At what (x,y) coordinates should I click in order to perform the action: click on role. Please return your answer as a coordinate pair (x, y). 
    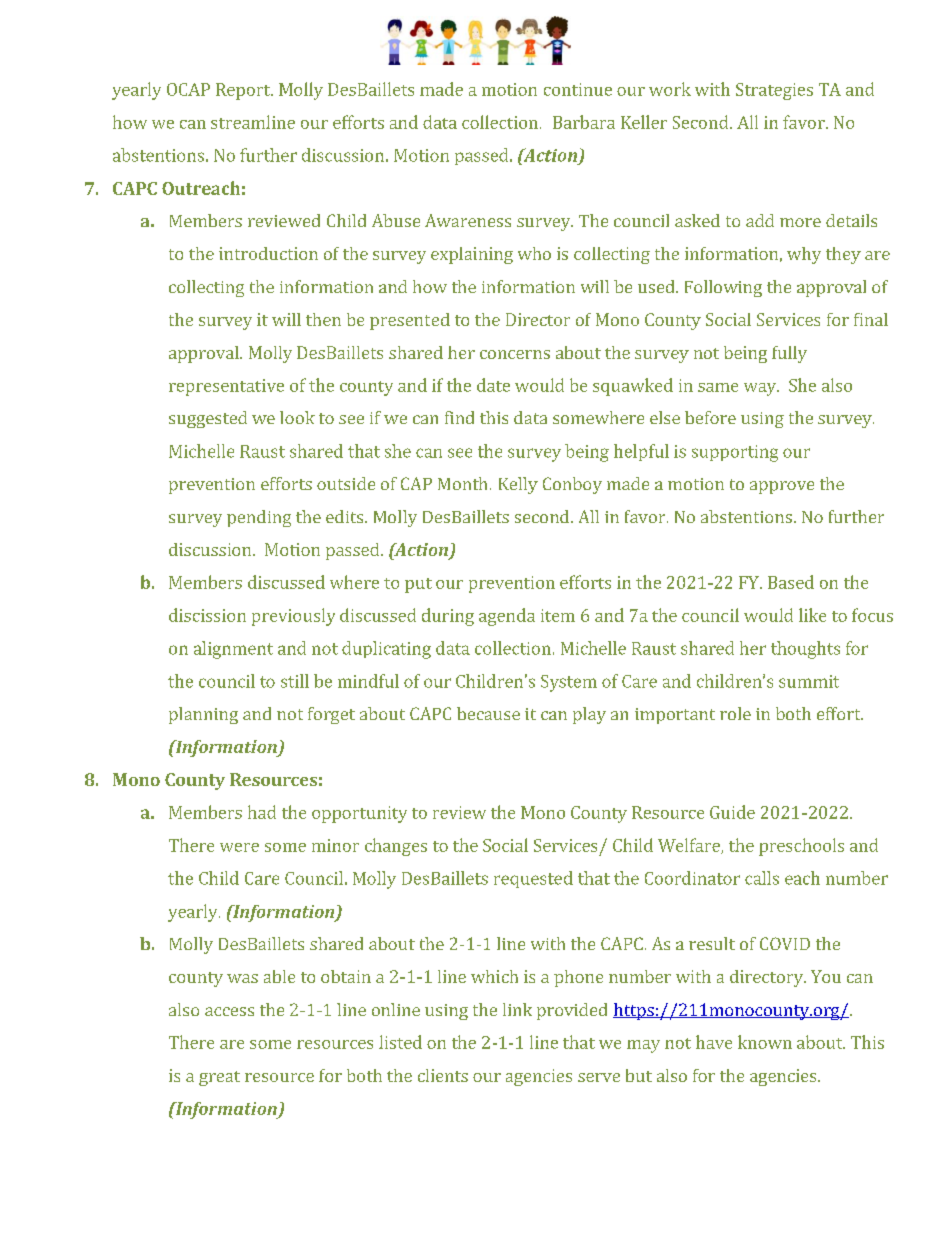
    Looking at the image, I should click on (735, 713).
